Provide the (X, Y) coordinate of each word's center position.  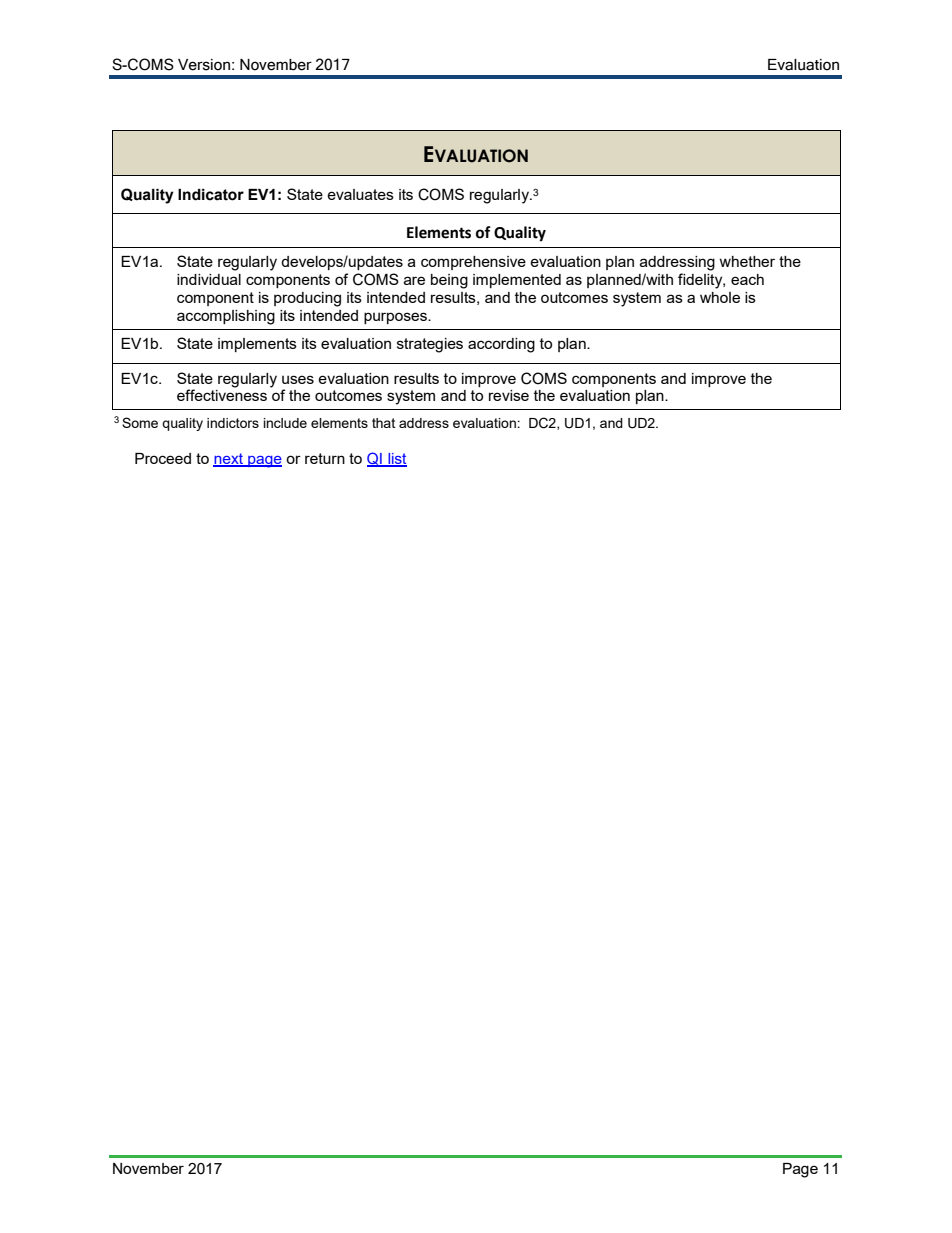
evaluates (360, 194)
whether (747, 261)
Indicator (211, 195)
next (229, 459)
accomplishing (226, 317)
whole (720, 297)
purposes (396, 318)
